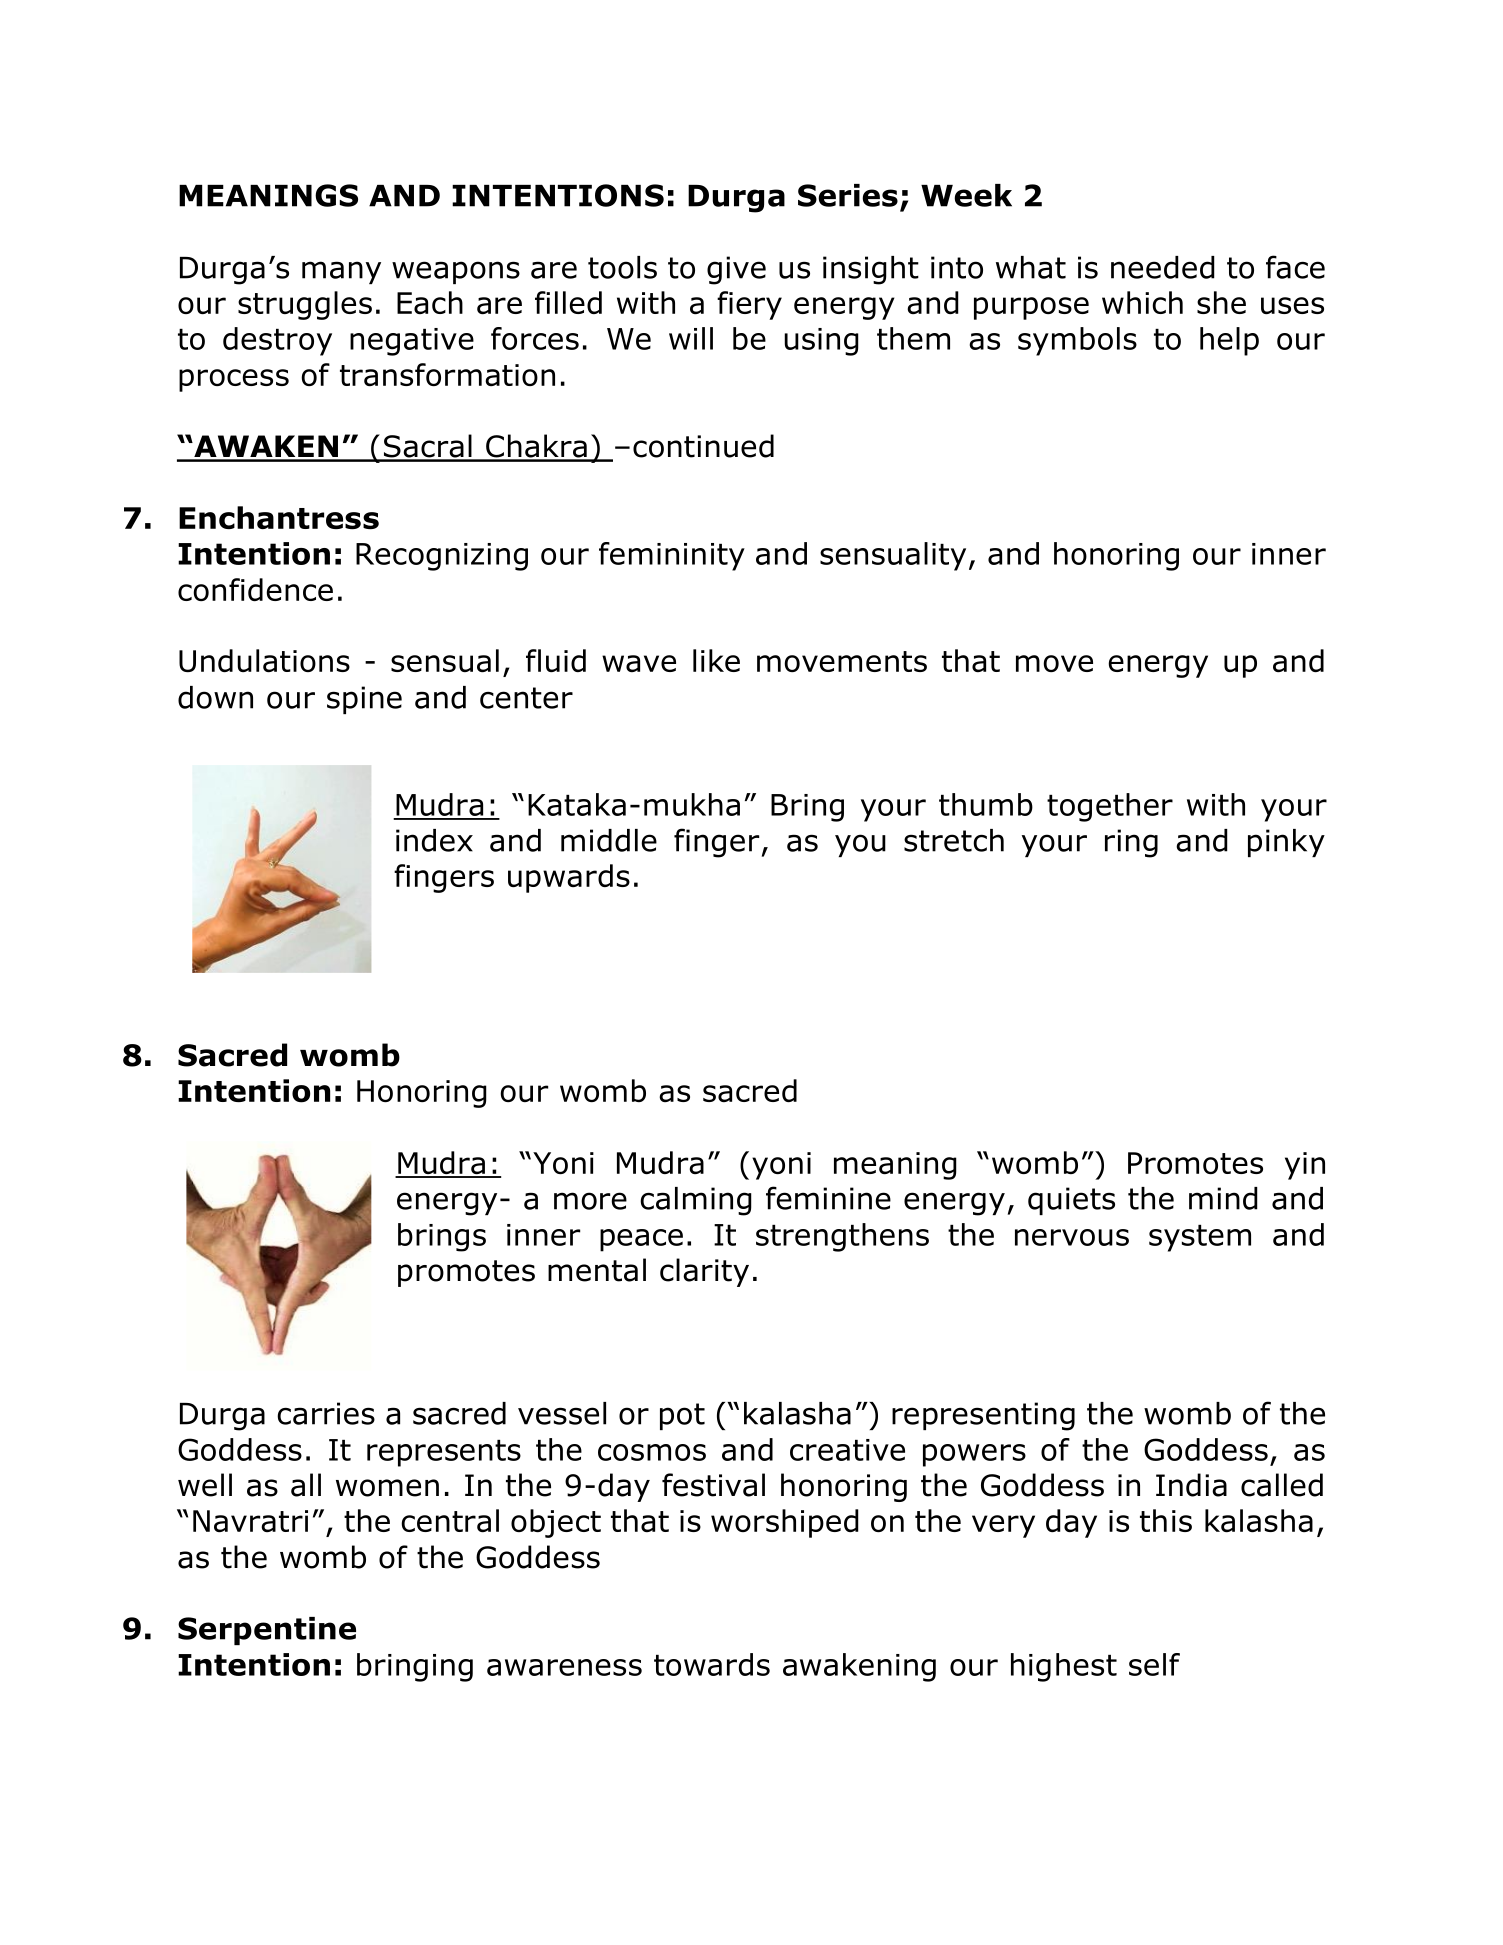  What do you see at coordinates (1154, 1664) in the screenshot?
I see `self` at bounding box center [1154, 1664].
